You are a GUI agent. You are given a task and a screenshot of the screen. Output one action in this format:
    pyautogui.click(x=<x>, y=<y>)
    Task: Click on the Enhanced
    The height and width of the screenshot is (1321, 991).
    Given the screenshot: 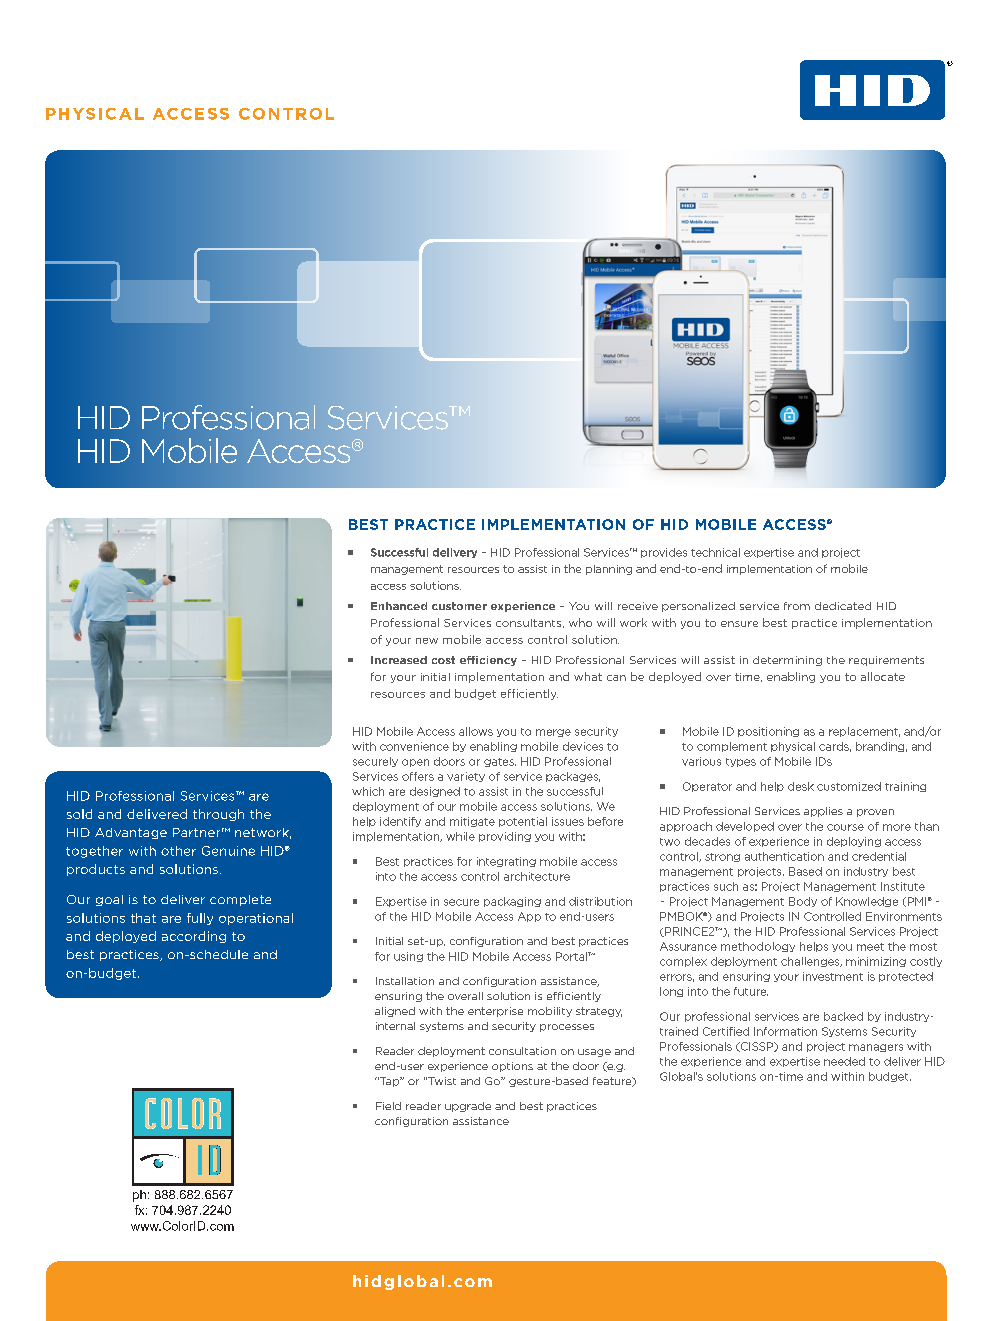 What is the action you would take?
    pyautogui.click(x=399, y=606)
